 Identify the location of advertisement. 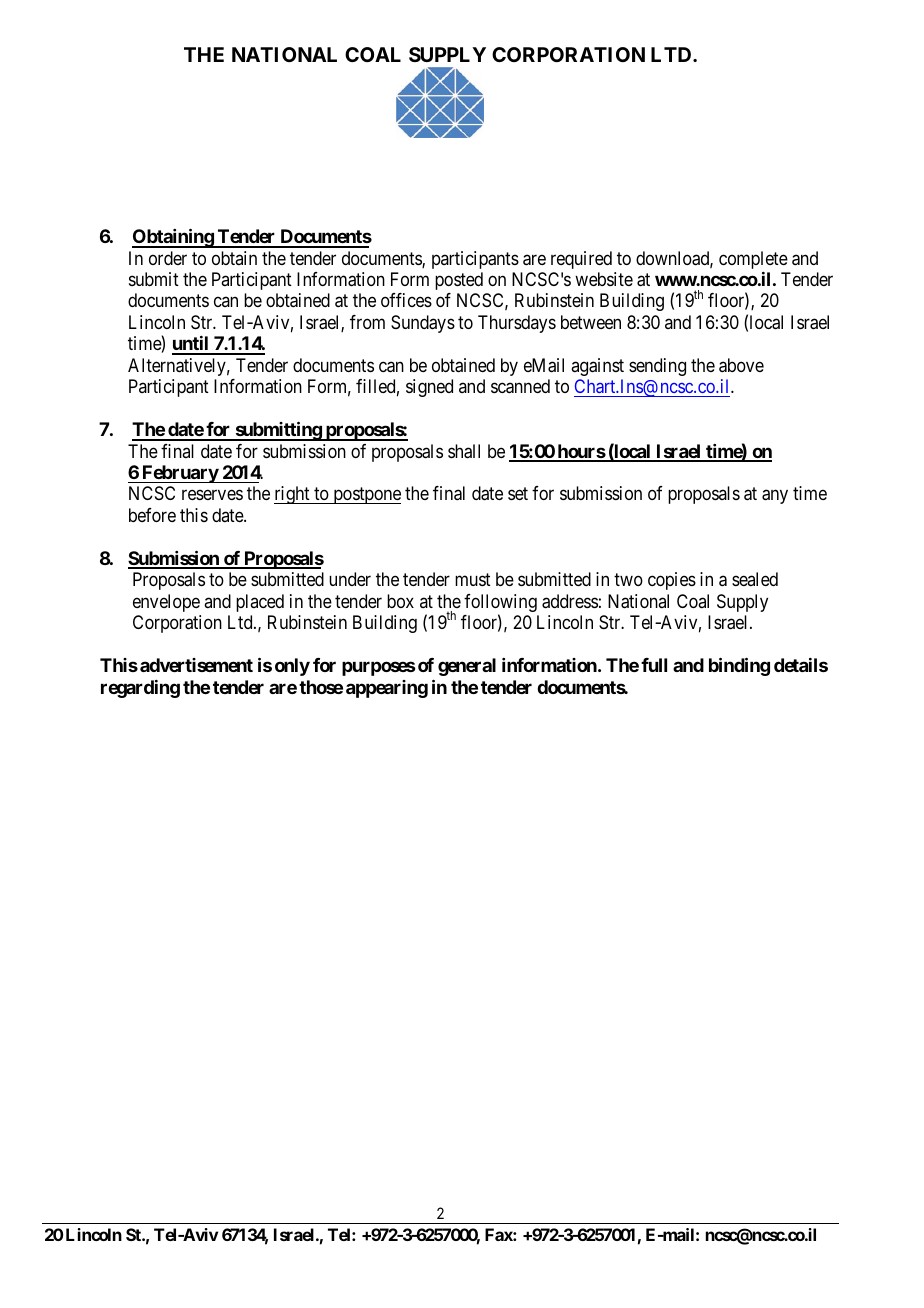
(196, 665).
